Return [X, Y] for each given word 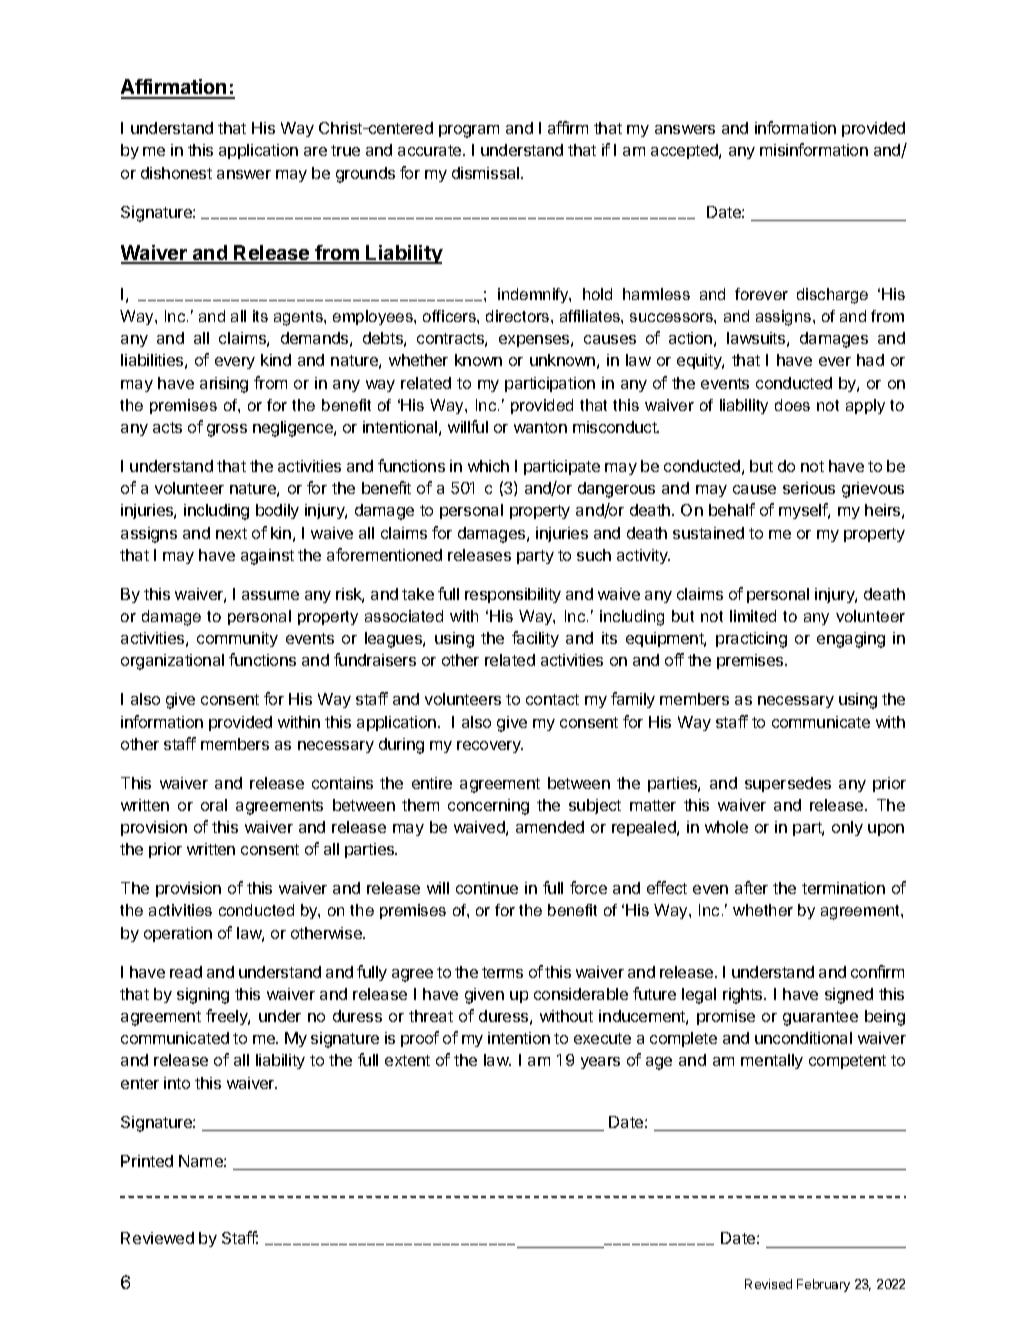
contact [552, 699]
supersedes [788, 784]
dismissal [487, 173]
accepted [685, 151]
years [600, 1063]
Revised [768, 1284]
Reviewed [157, 1238]
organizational [172, 662]
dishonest [176, 173]
